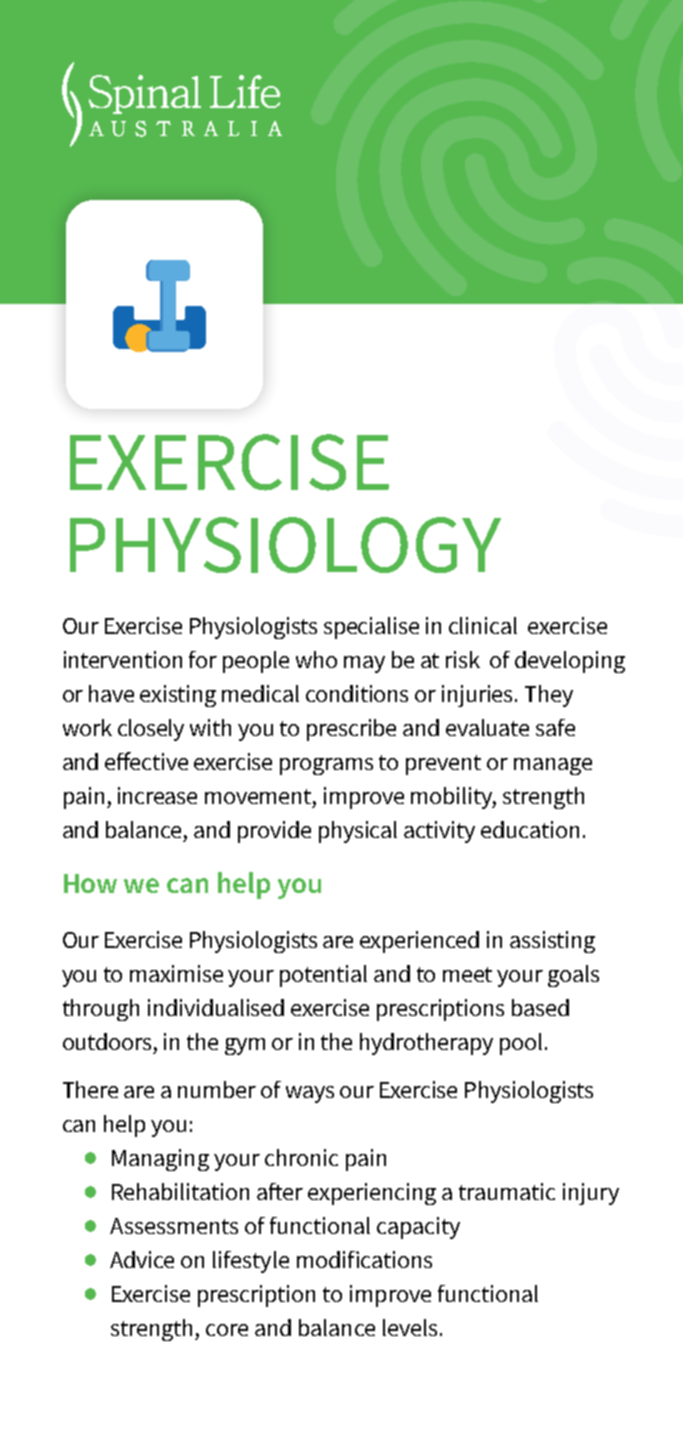  I want to click on clinical, so click(483, 625).
